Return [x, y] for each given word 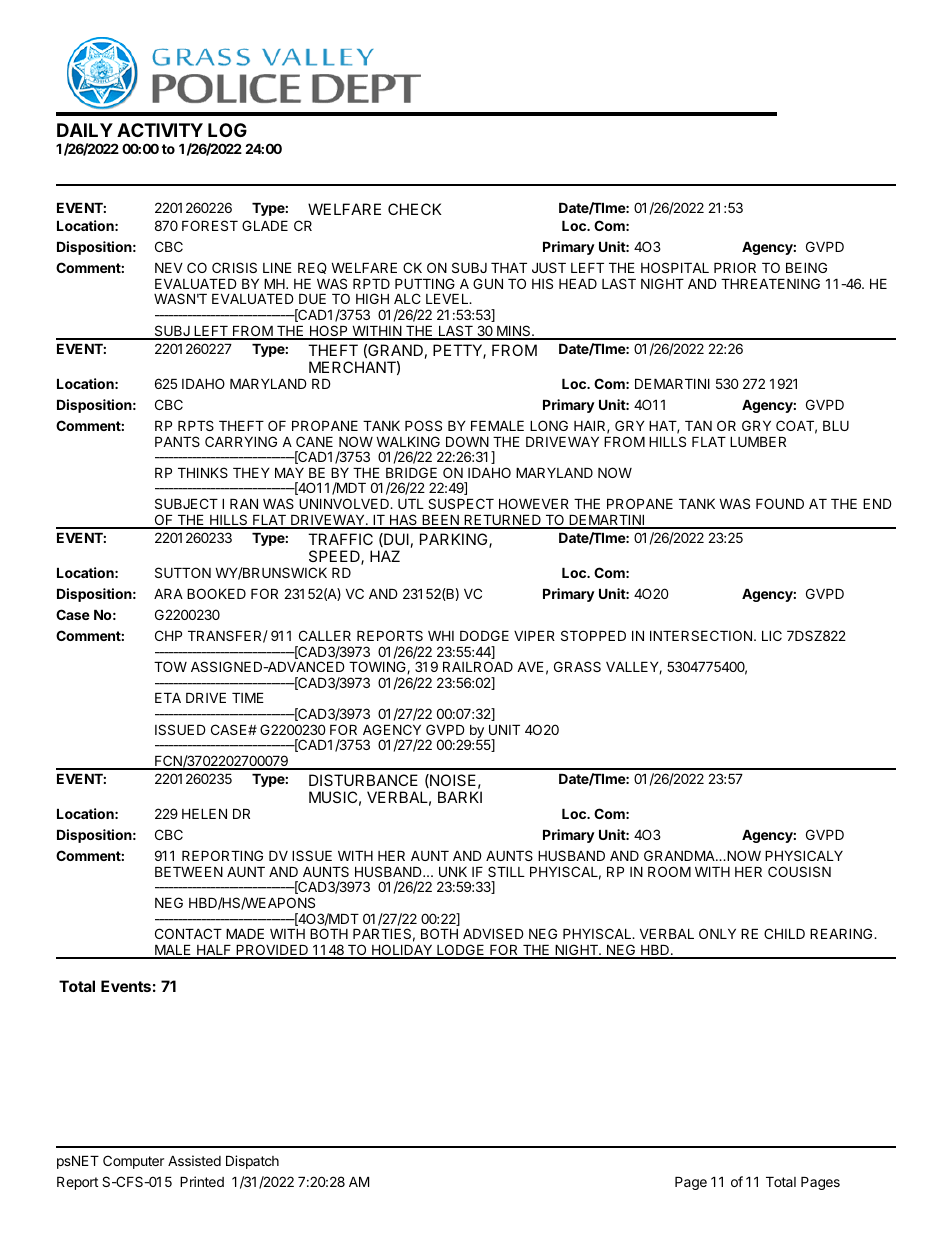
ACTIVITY [160, 130]
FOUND [780, 503]
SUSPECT [461, 503]
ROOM [669, 871]
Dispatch [252, 1162]
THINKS [203, 472]
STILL [506, 871]
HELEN [204, 814]
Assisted [194, 1160]
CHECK [415, 209]
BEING [806, 267]
